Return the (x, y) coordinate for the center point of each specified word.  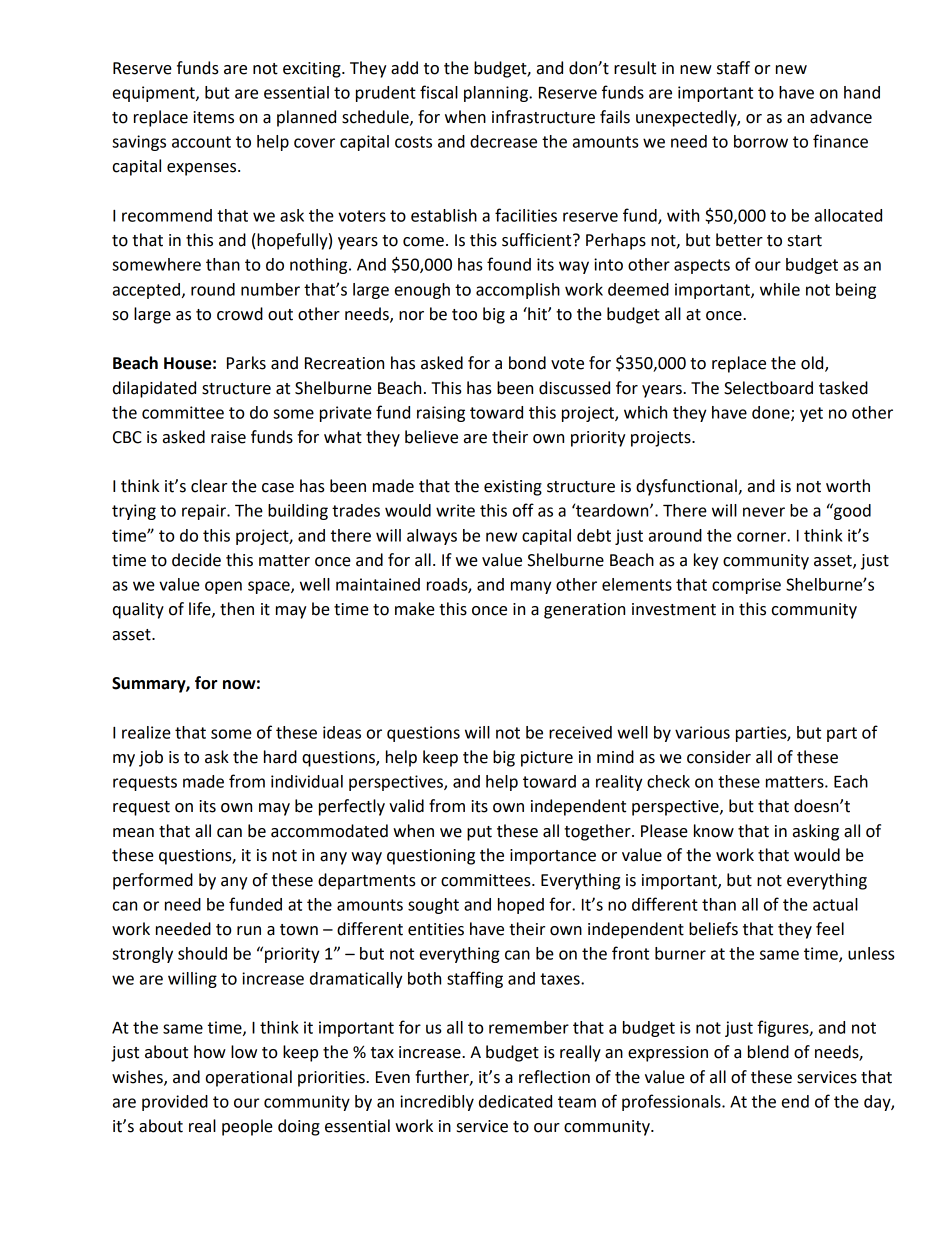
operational (249, 1078)
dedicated (515, 1101)
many (531, 587)
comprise (746, 586)
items (213, 117)
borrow (761, 141)
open (223, 587)
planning (497, 94)
